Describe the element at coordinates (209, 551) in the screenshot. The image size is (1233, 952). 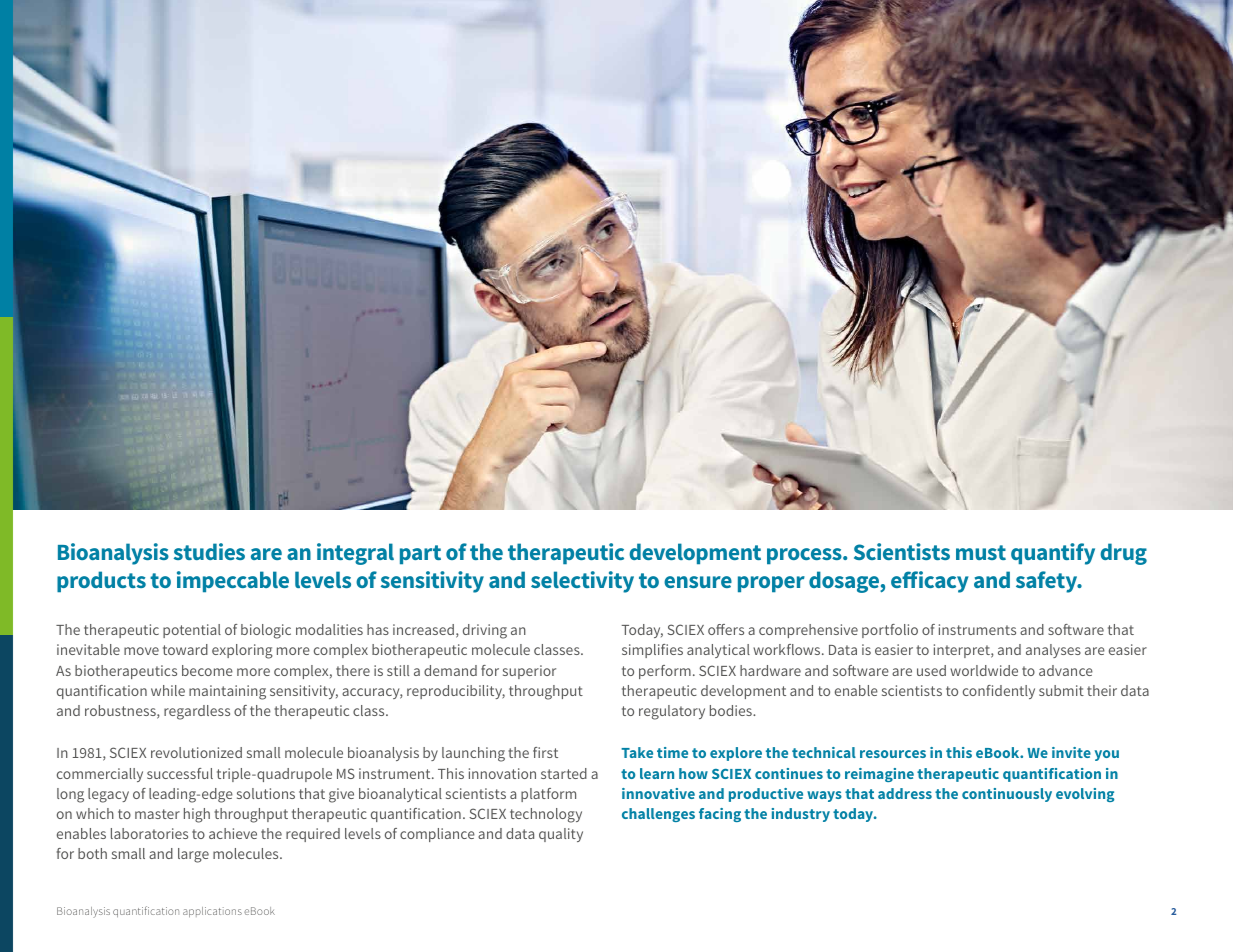
I see `studies` at that location.
